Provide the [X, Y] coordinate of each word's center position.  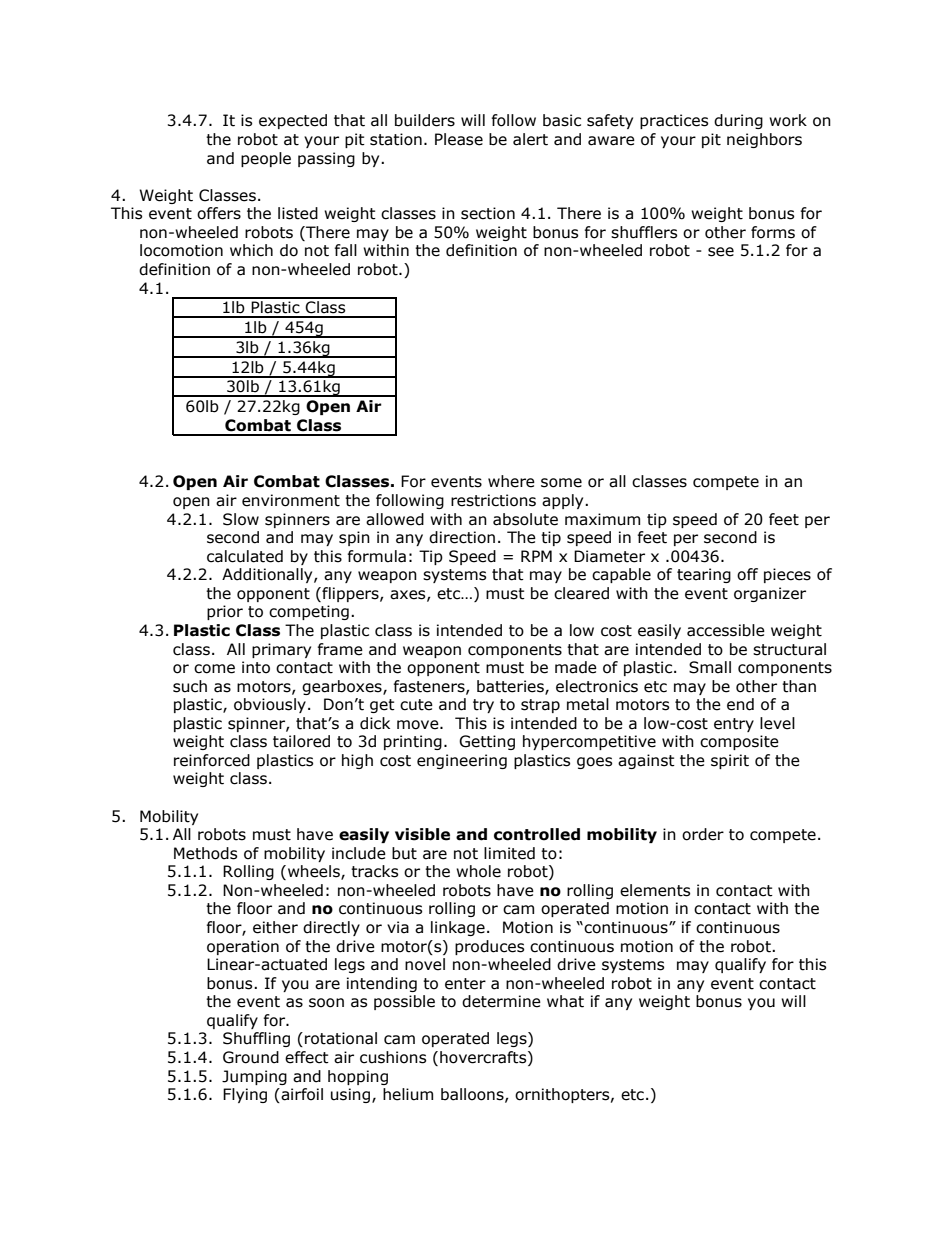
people [266, 159]
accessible [726, 630]
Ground [251, 1057]
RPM [536, 556]
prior [225, 612]
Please [459, 139]
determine [501, 1001]
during [738, 121]
